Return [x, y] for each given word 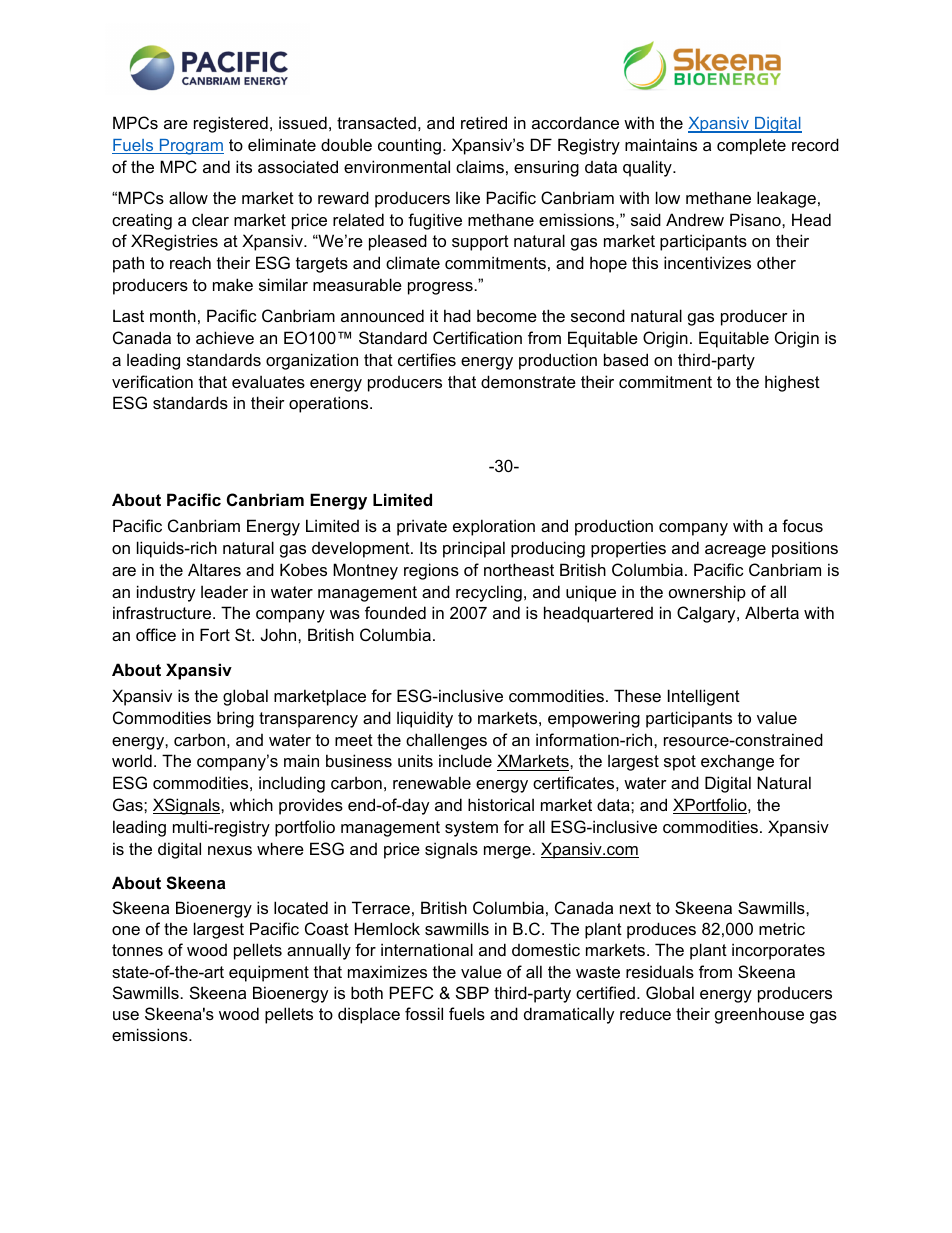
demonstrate [528, 381]
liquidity [425, 719]
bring [235, 719]
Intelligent [704, 697]
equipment [269, 973]
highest [792, 383]
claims [480, 166]
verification [152, 381]
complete [751, 146]
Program [190, 147]
